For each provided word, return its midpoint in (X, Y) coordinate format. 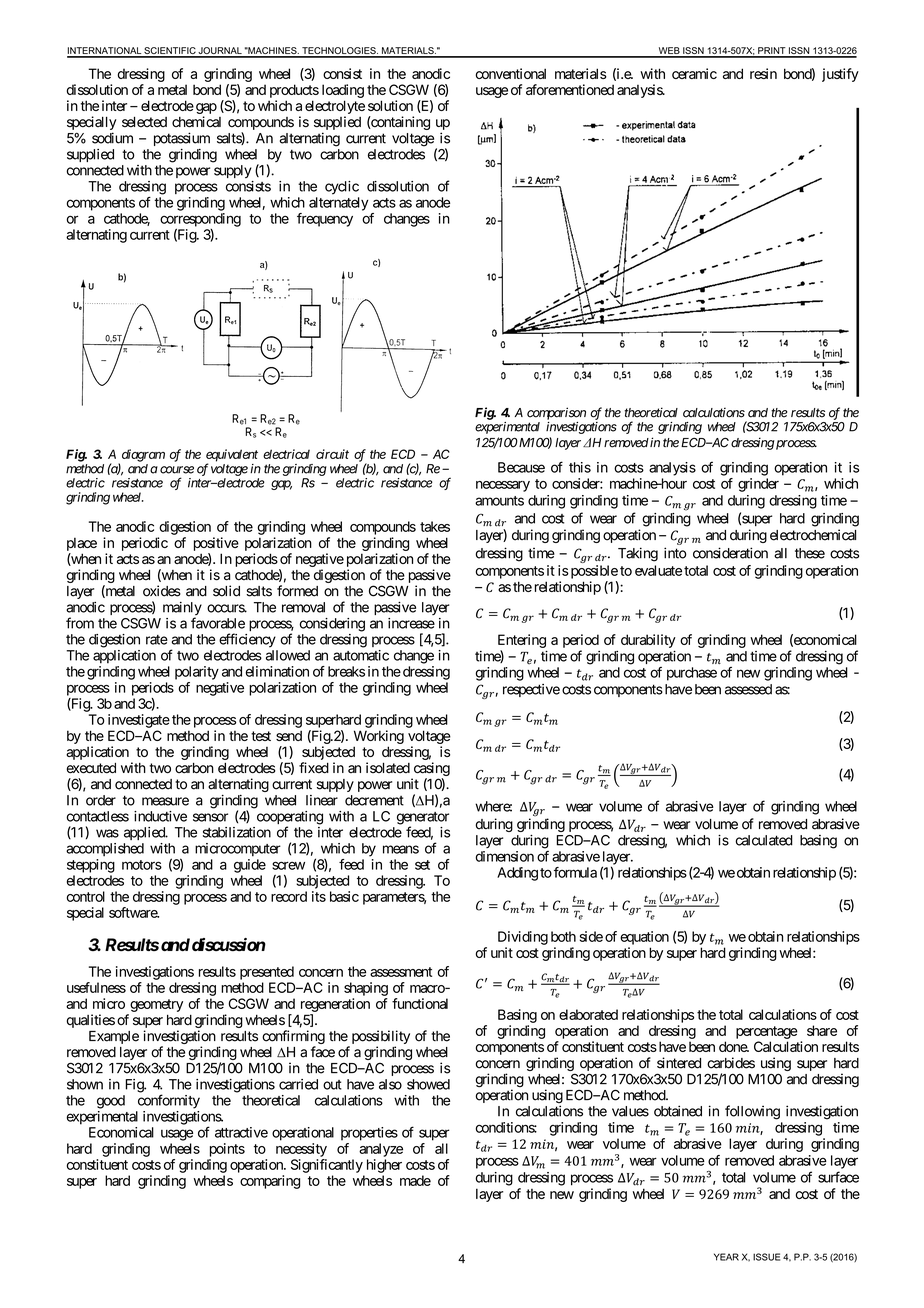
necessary (503, 486)
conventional (511, 73)
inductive (160, 816)
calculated (764, 840)
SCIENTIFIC (170, 52)
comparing (270, 1182)
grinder (758, 485)
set (422, 865)
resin (763, 73)
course (177, 470)
